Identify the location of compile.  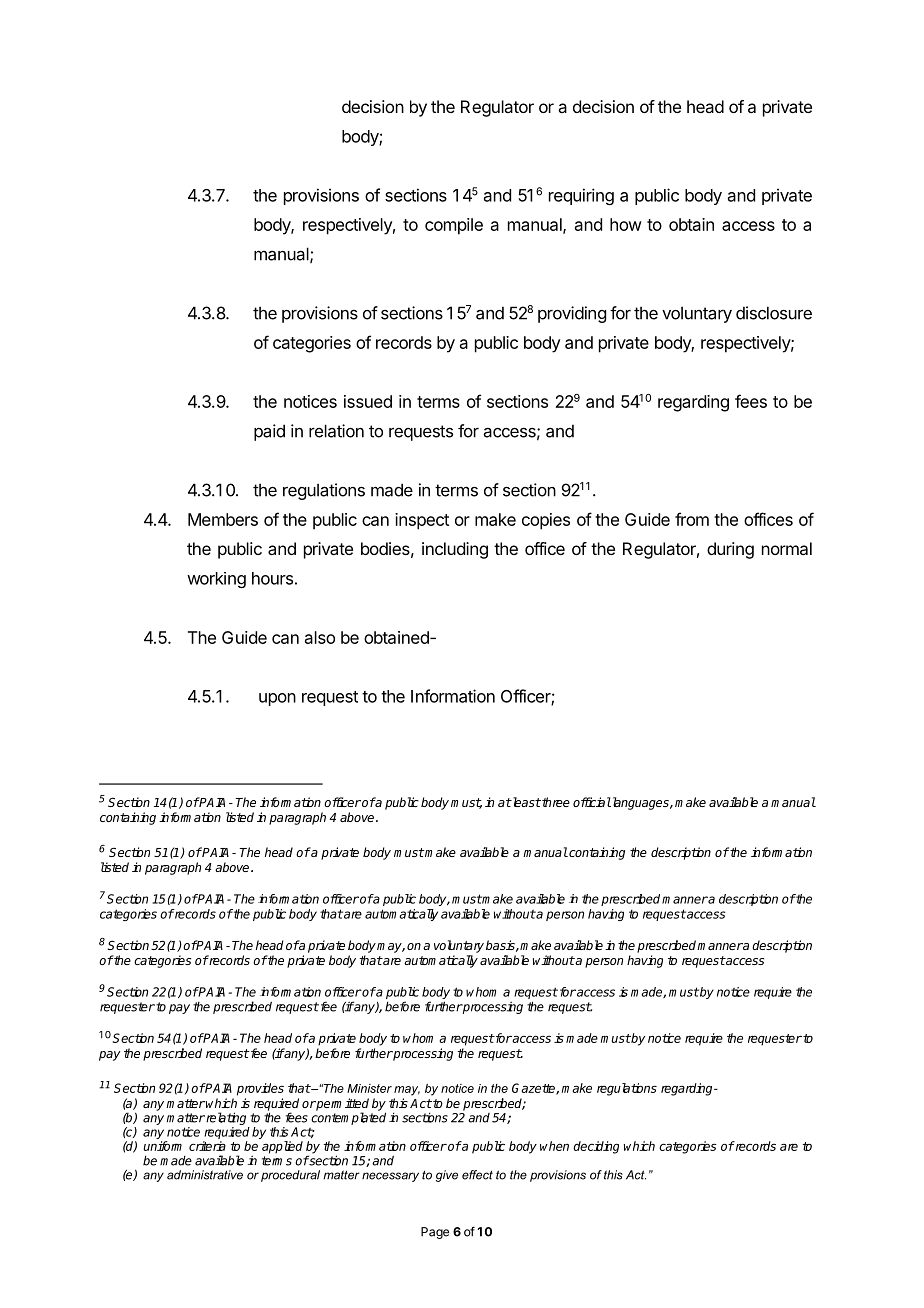
(454, 226).
